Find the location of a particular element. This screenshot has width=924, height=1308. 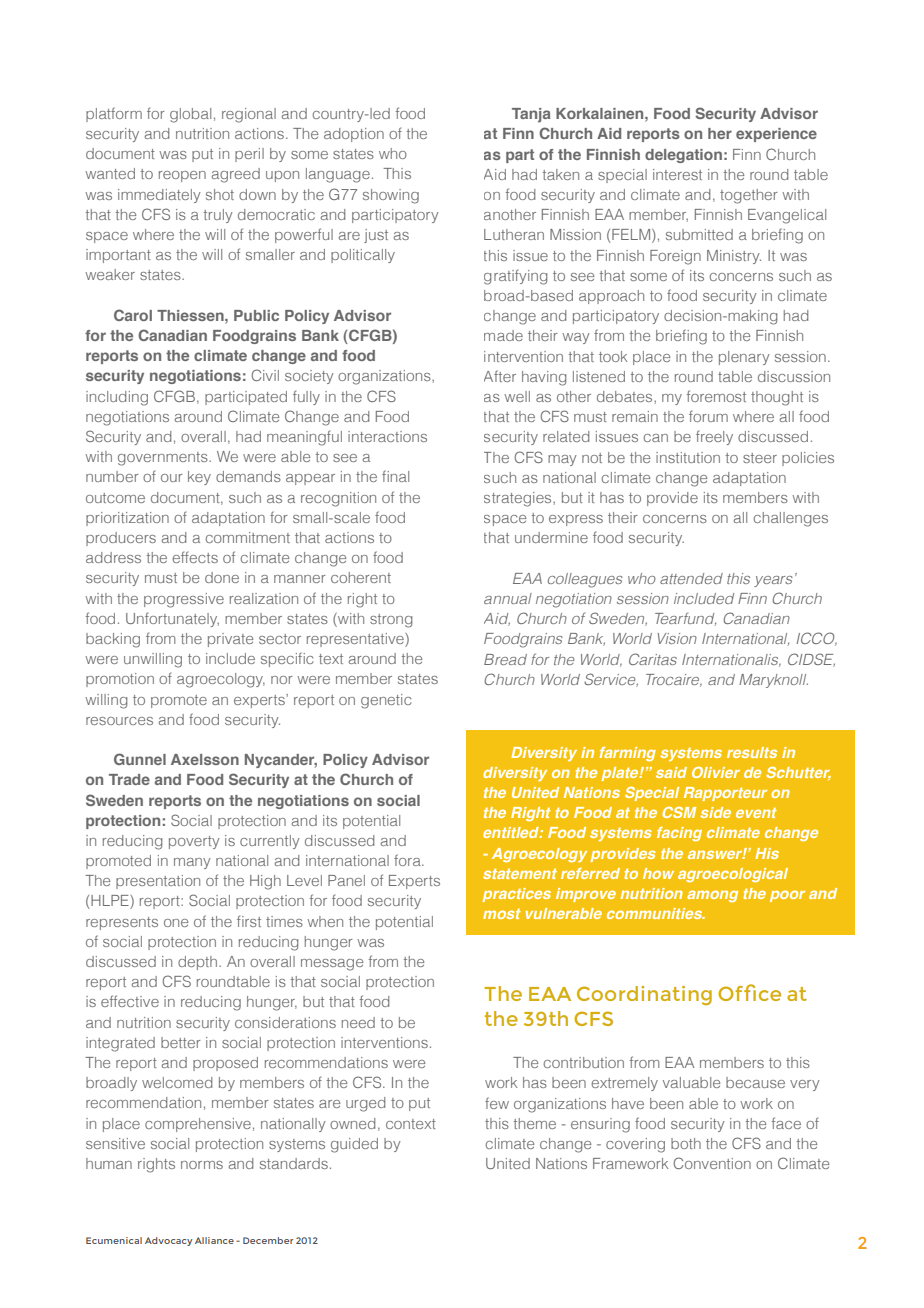

effects is located at coordinates (195, 557).
